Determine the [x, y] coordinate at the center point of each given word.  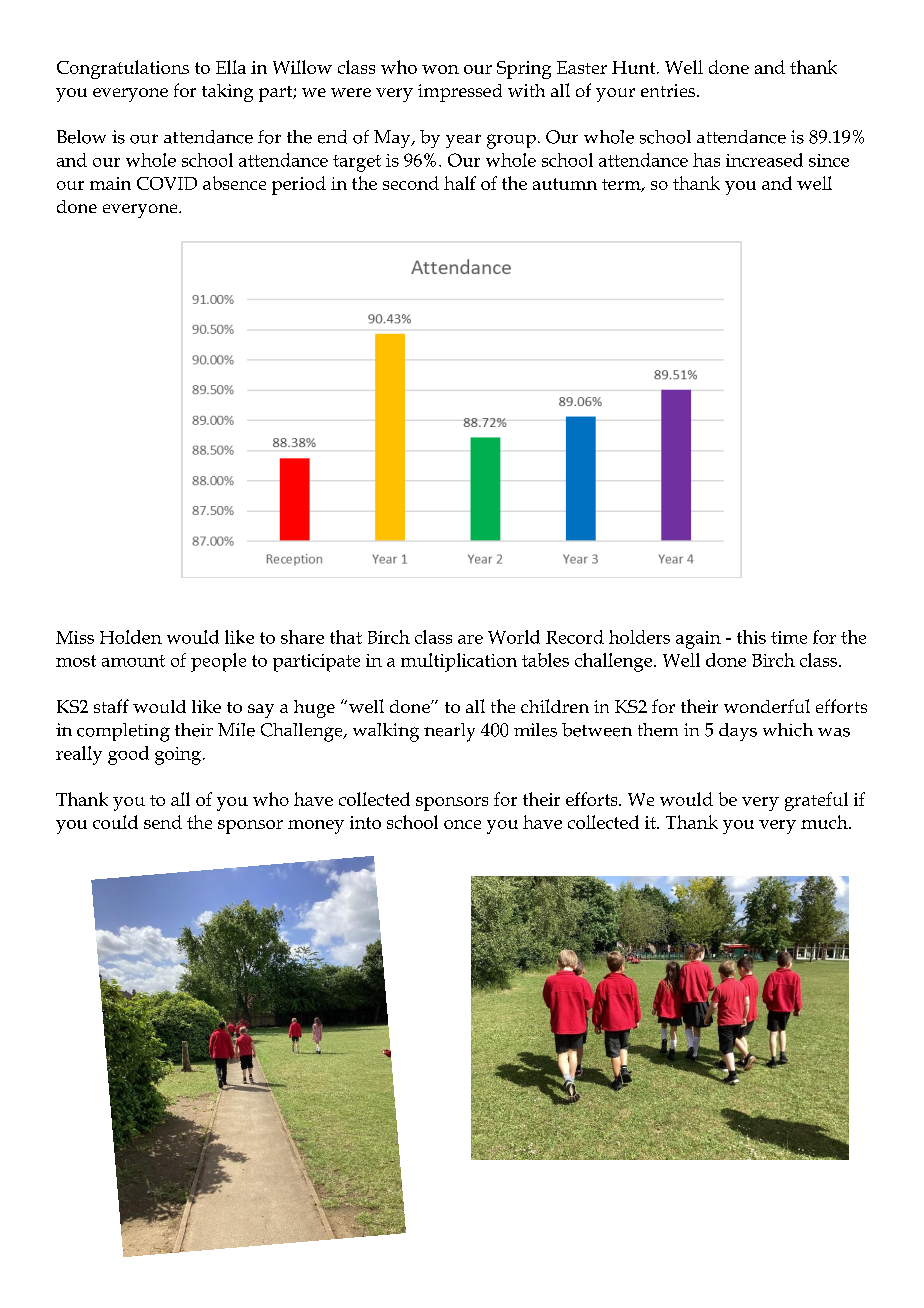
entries [669, 90]
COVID [167, 183]
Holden [131, 637]
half [460, 183]
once [462, 824]
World [514, 637]
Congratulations [123, 69]
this [751, 637]
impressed [460, 93]
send [163, 822]
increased [764, 160]
